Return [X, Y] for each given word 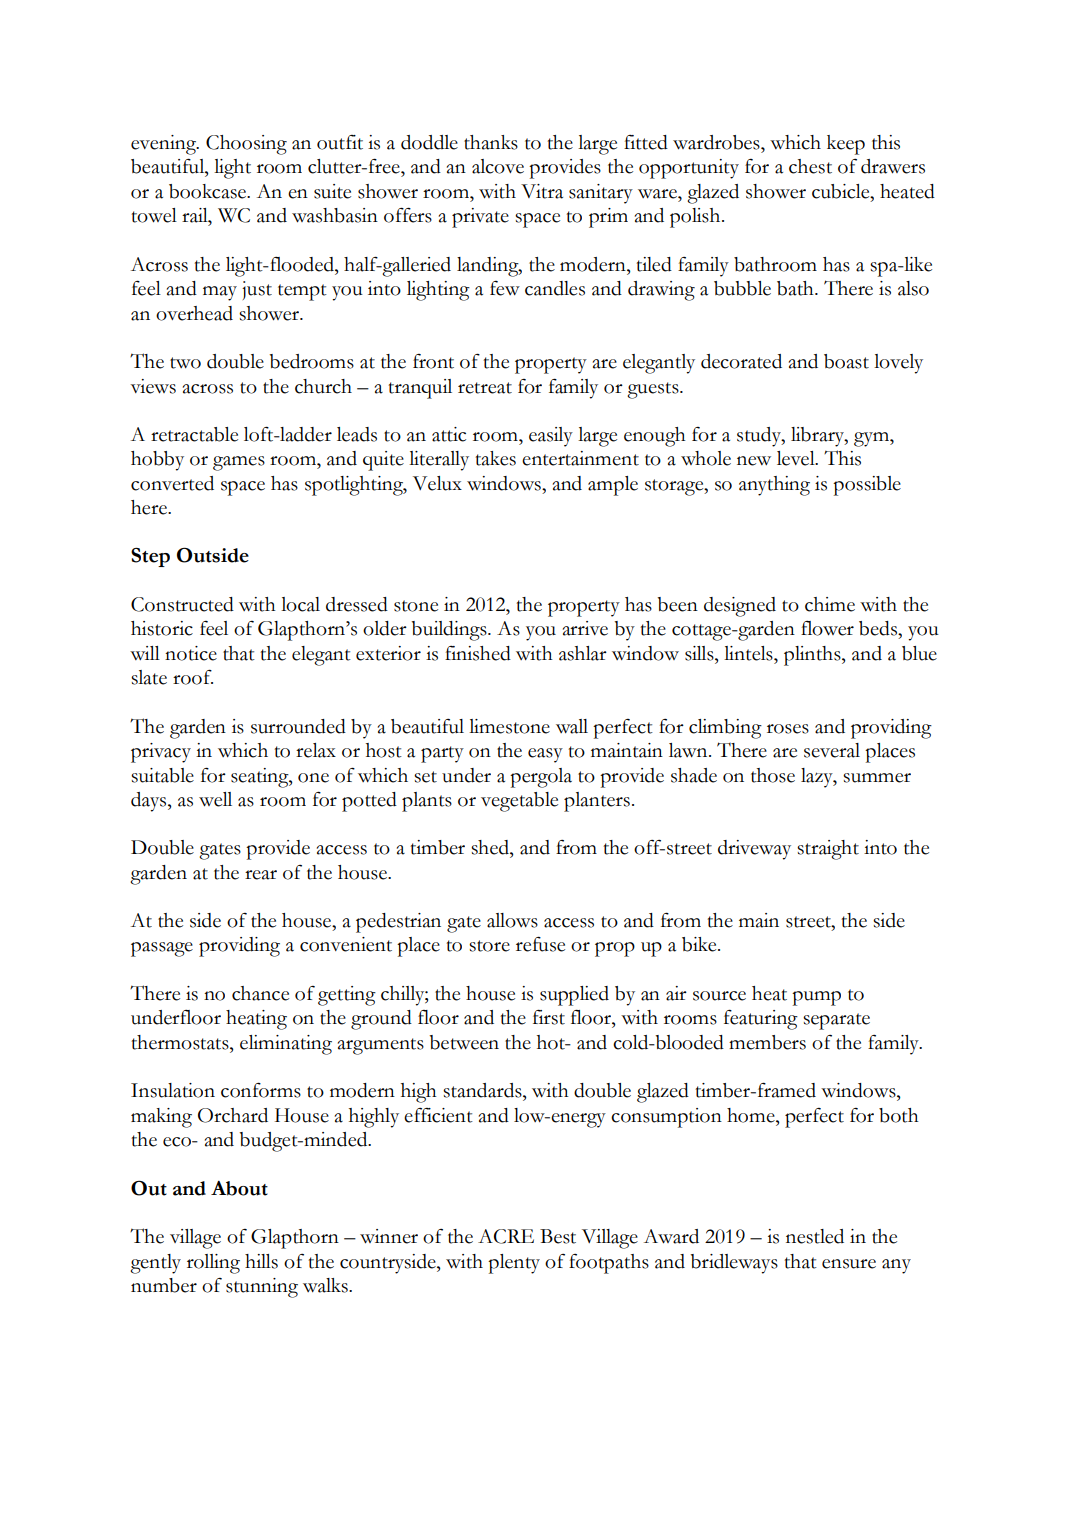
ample [613, 486]
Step [150, 557]
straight [828, 850]
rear [261, 875]
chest [810, 166]
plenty [514, 1264]
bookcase [208, 191]
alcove [498, 166]
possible [867, 486]
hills [261, 1261]
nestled [815, 1236]
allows [512, 920]
